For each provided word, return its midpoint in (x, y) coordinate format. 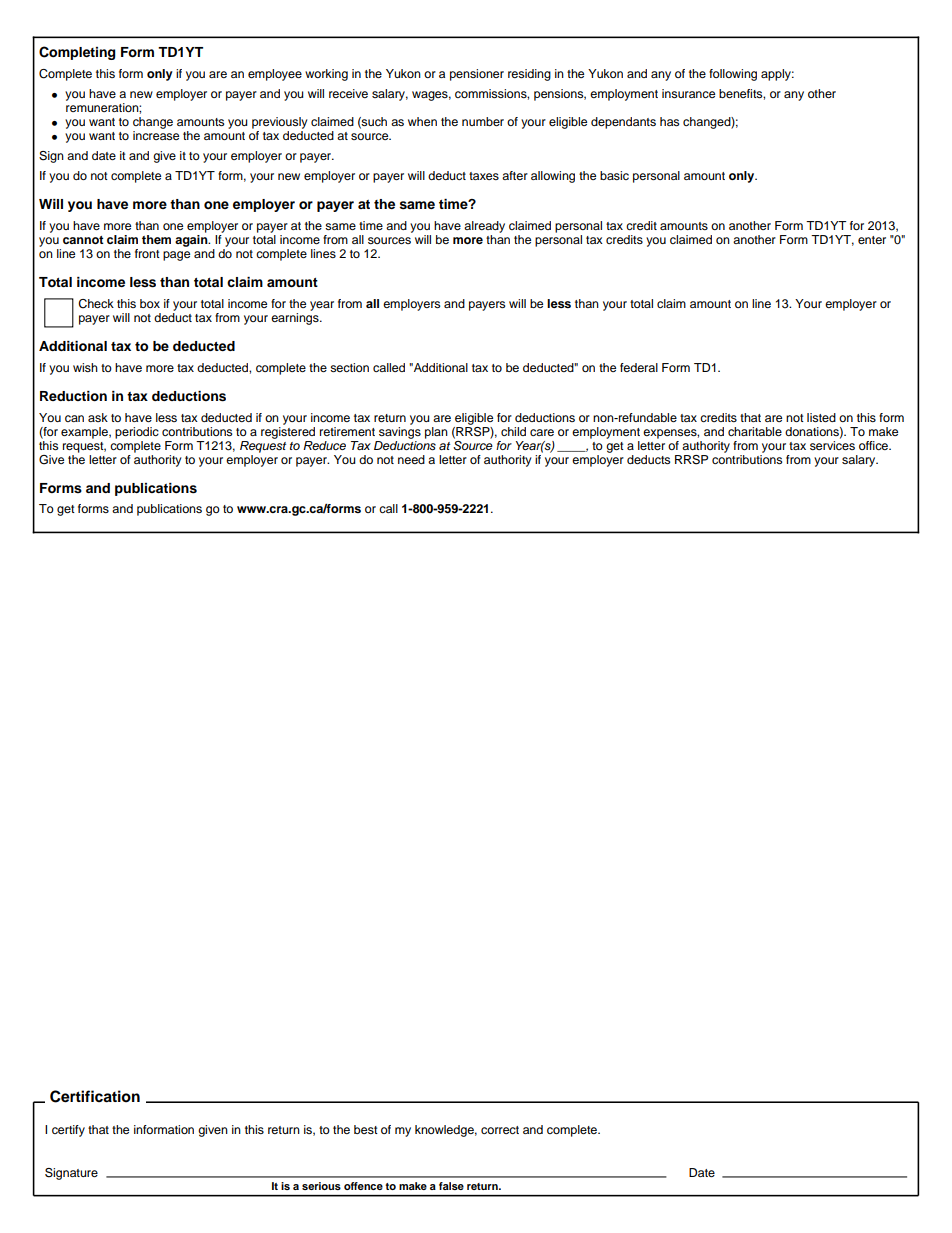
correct (500, 1130)
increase (156, 135)
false (451, 1186)
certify (68, 1131)
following (733, 75)
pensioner (477, 75)
